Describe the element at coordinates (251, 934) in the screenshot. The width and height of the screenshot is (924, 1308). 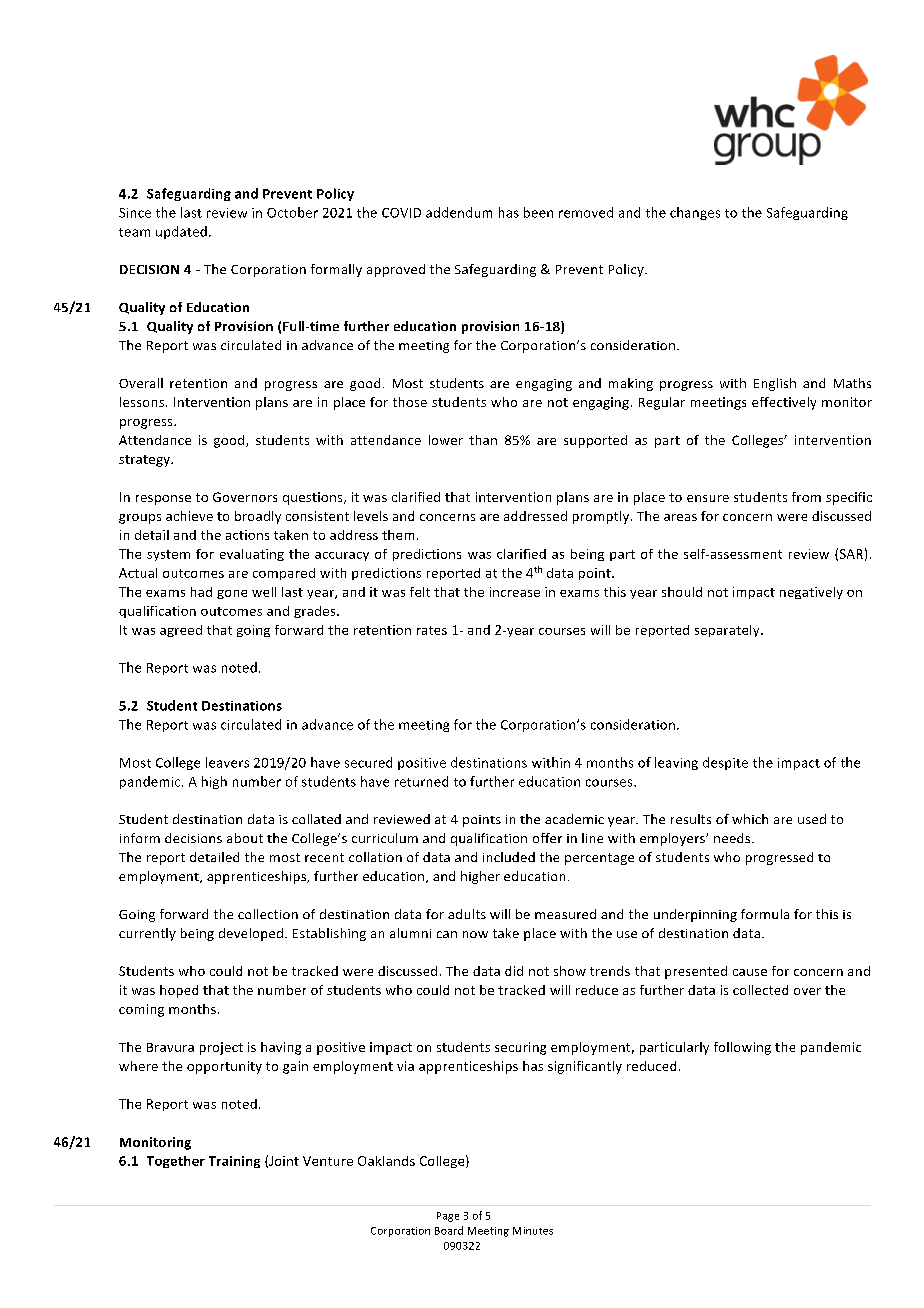
I see `developed` at that location.
